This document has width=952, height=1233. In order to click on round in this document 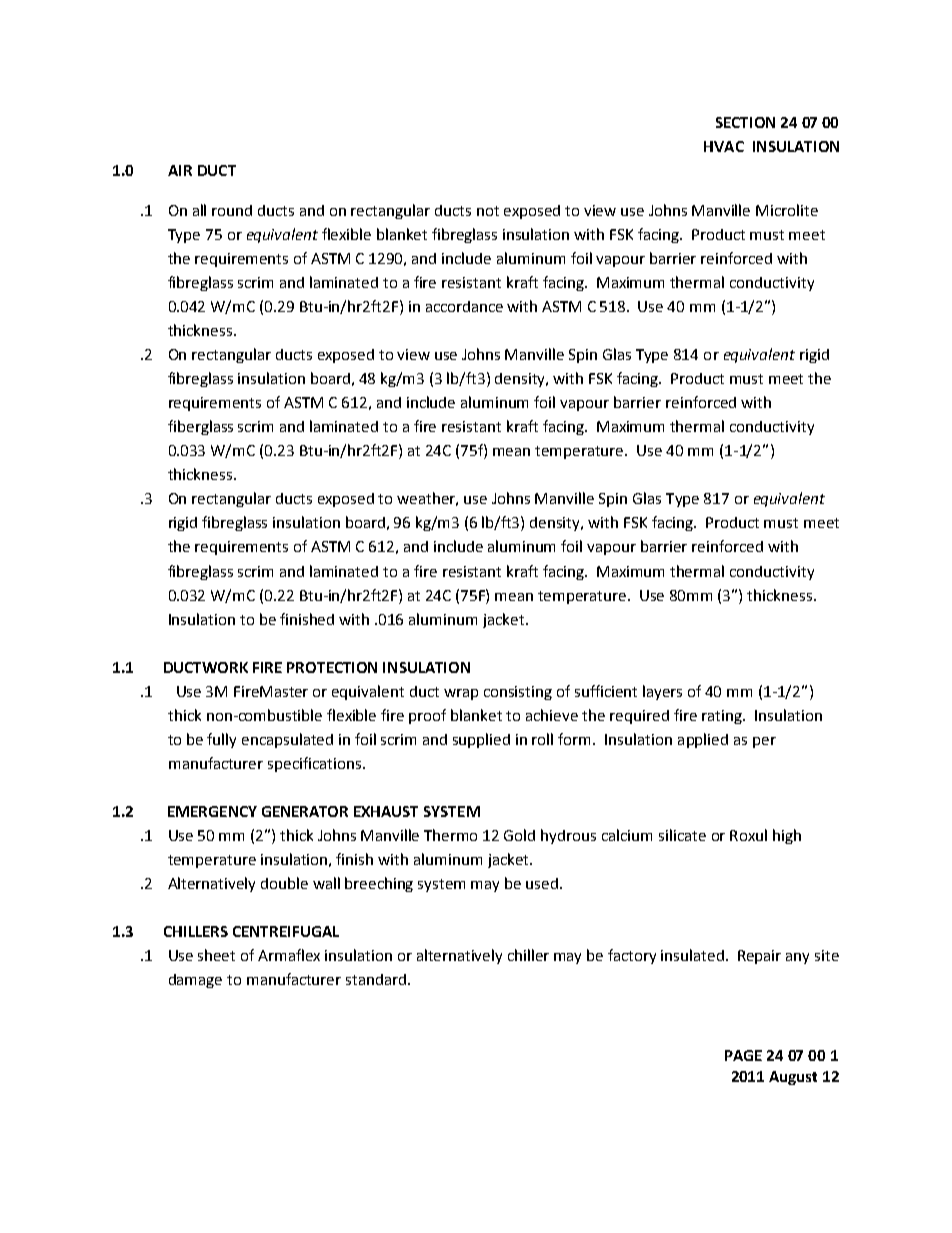, I will do `click(232, 210)`.
